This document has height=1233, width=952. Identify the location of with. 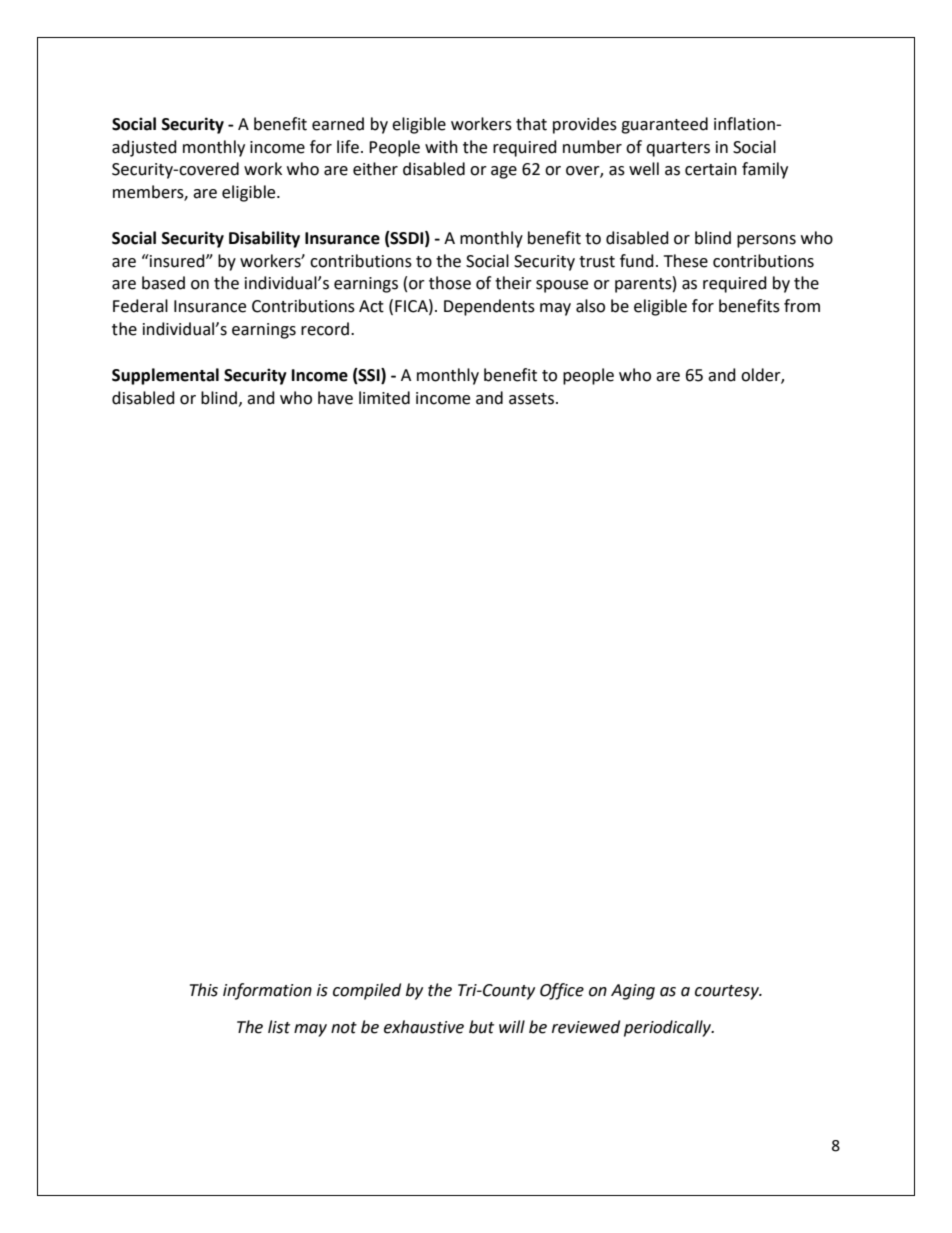
(441, 147).
